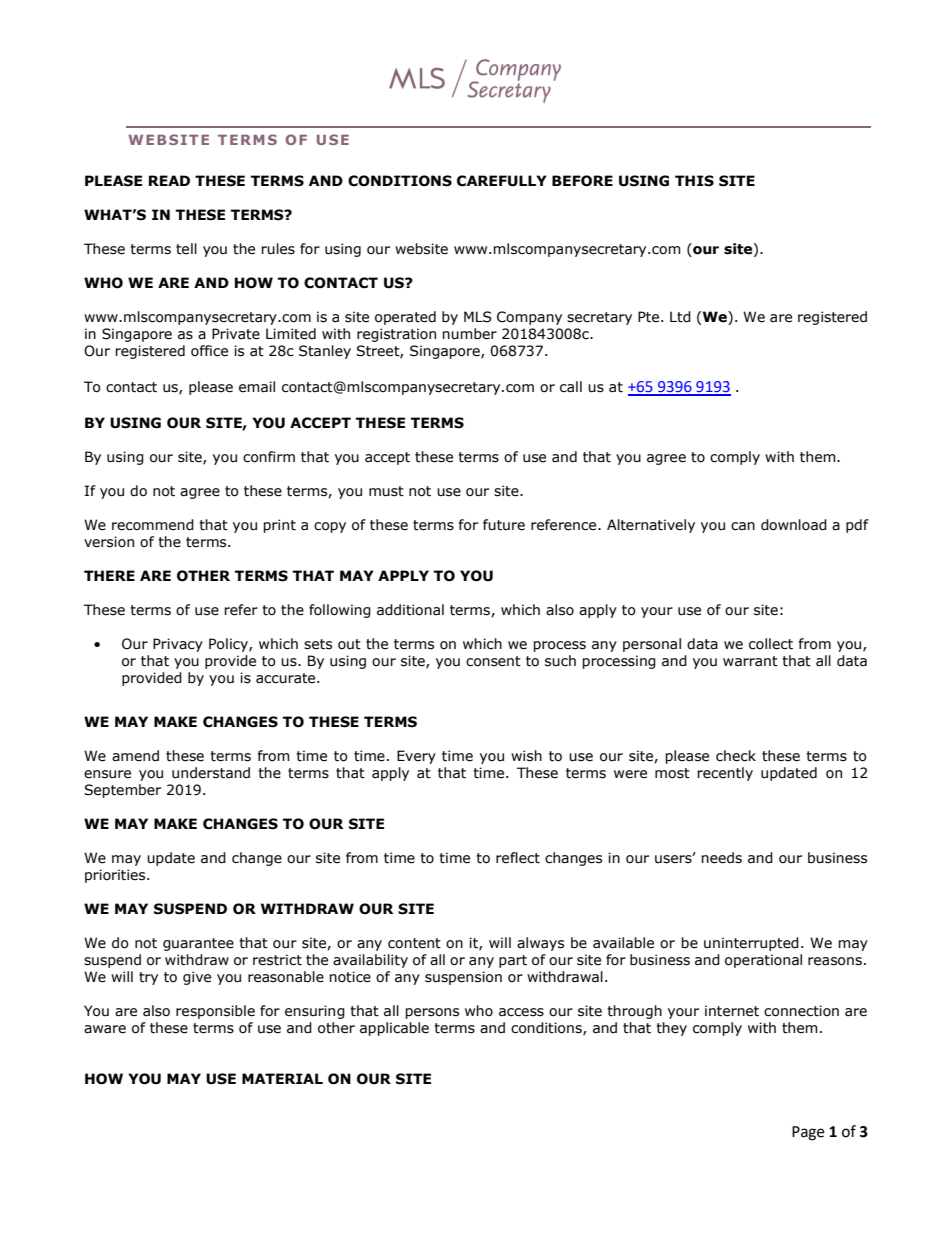 Image resolution: width=952 pixels, height=1233 pixels. What do you see at coordinates (725, 774) in the screenshot?
I see `recently` at bounding box center [725, 774].
